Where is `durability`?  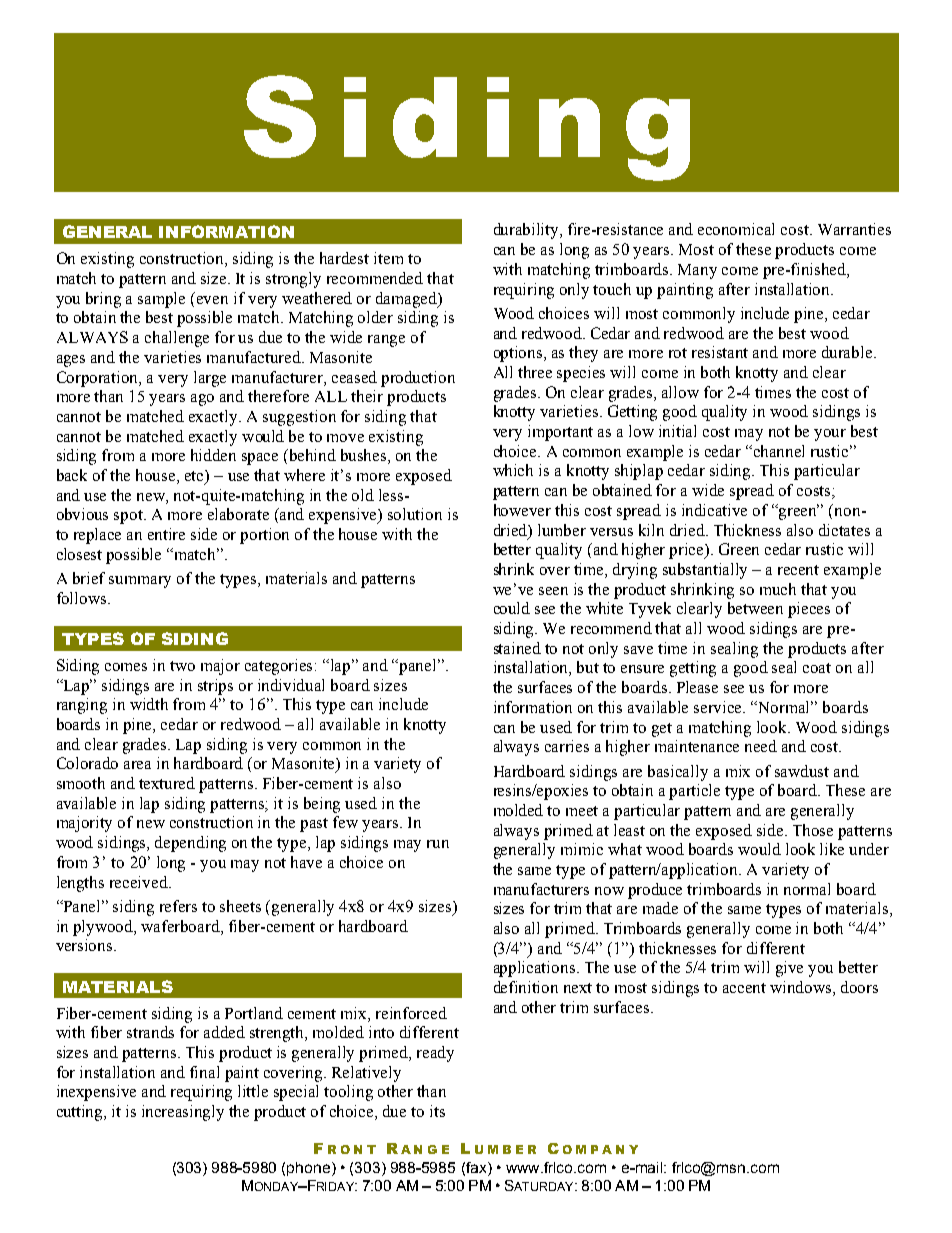 durability is located at coordinates (528, 231).
